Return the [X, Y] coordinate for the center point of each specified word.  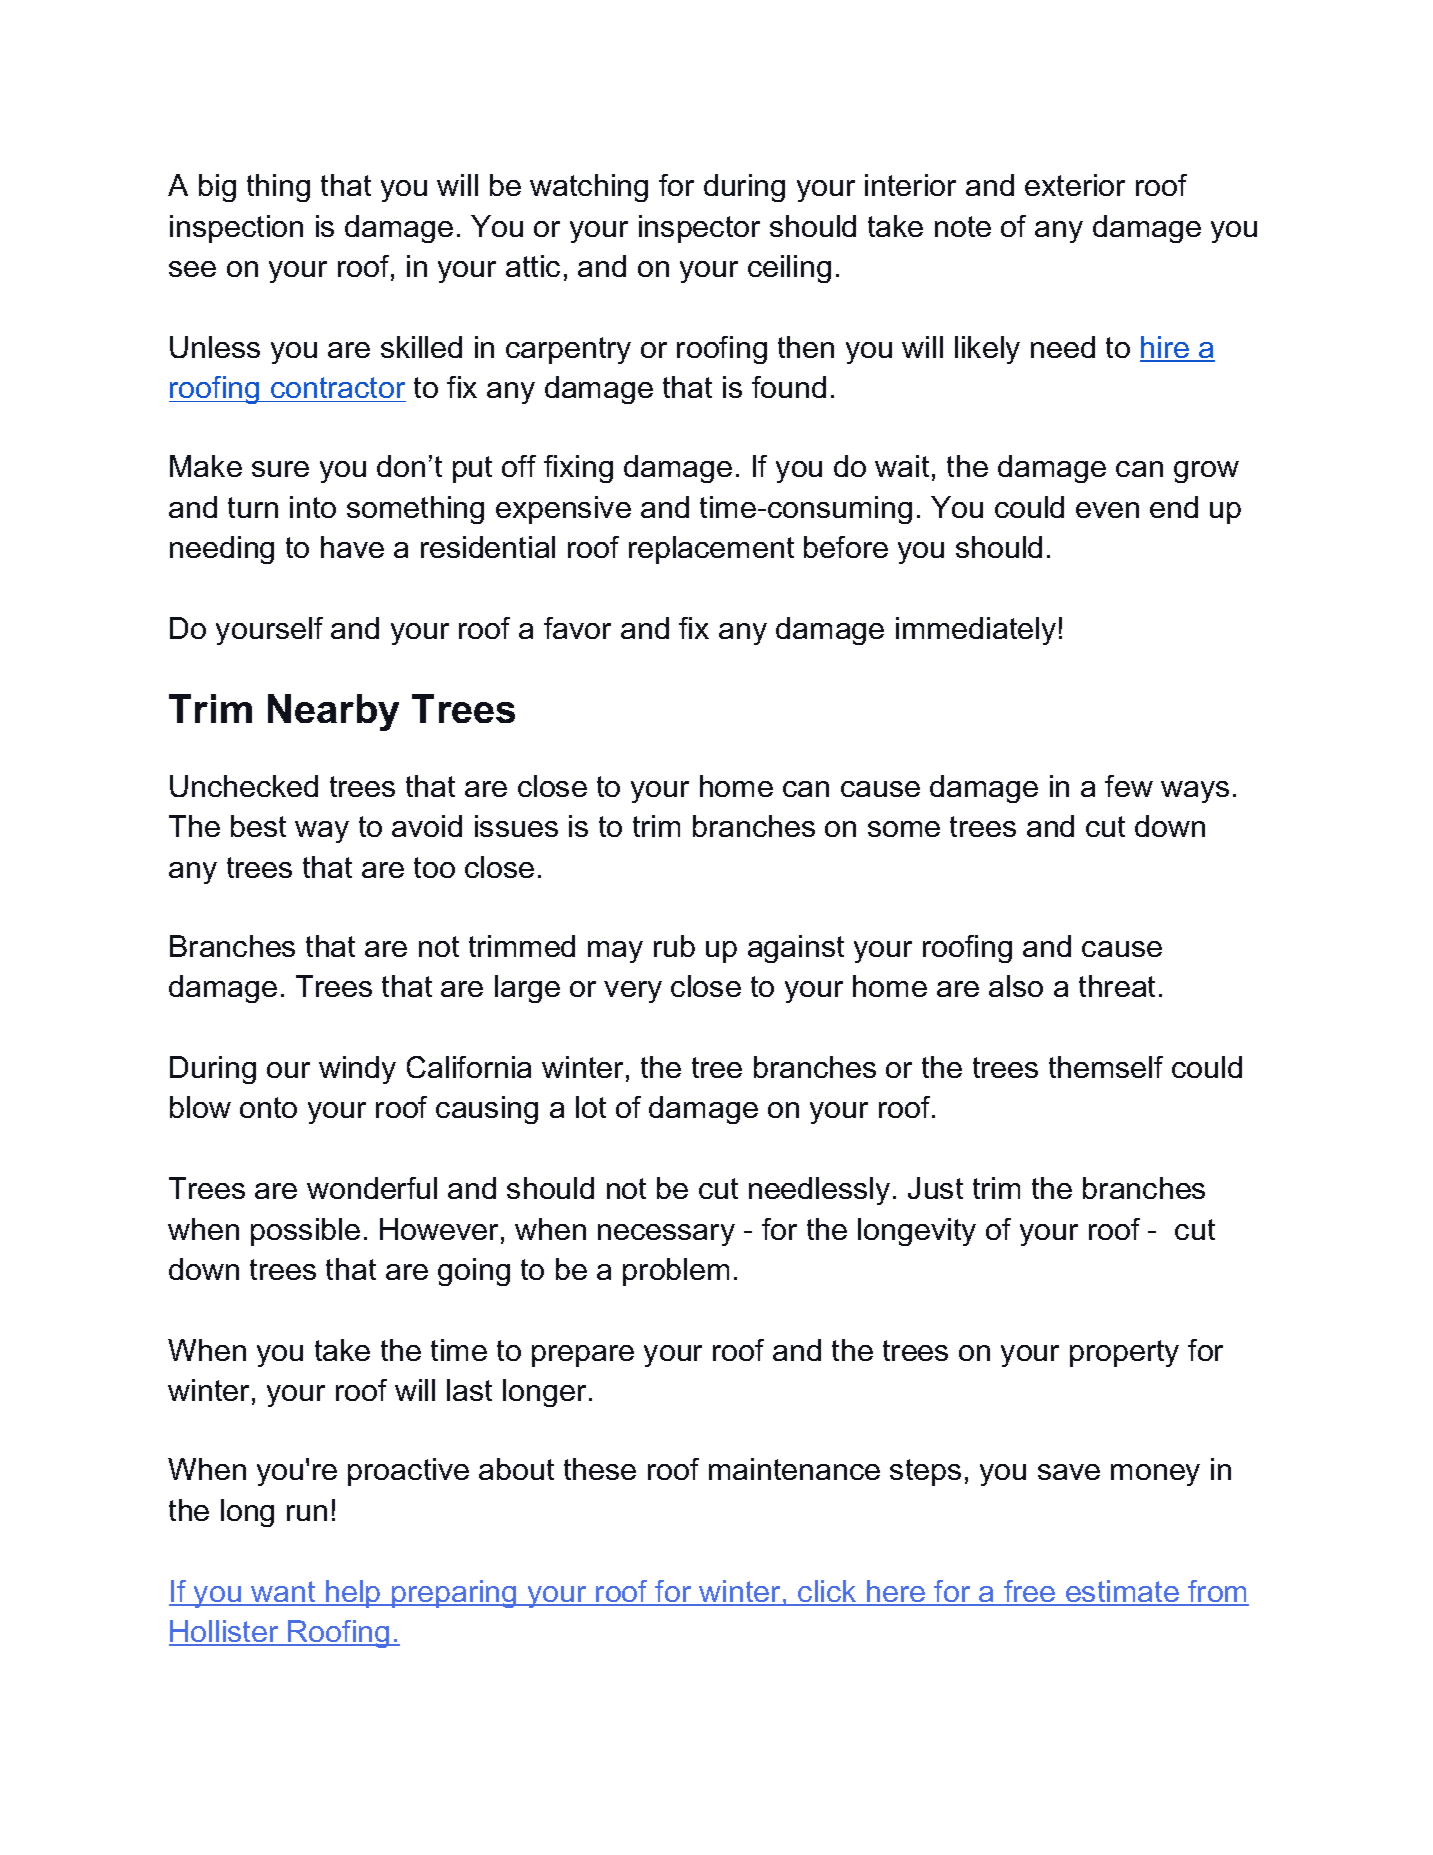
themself [1106, 1067]
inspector [699, 229]
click [828, 1592]
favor [577, 628]
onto [268, 1107]
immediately [976, 631]
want [283, 1593]
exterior [1075, 185]
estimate [1122, 1592]
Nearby [333, 712]
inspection [236, 229]
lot [591, 1107]
